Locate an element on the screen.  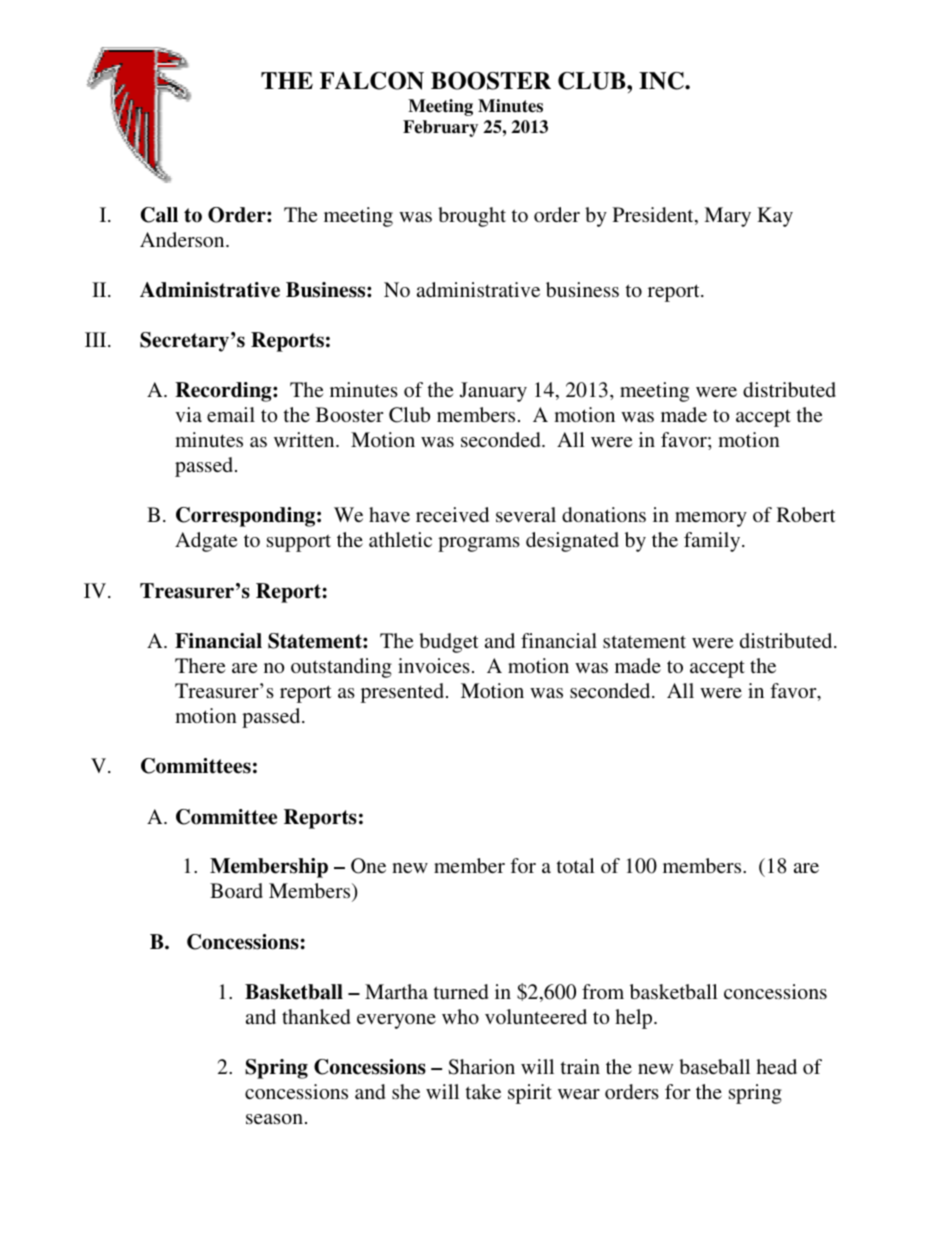
There is located at coordinates (200, 665).
